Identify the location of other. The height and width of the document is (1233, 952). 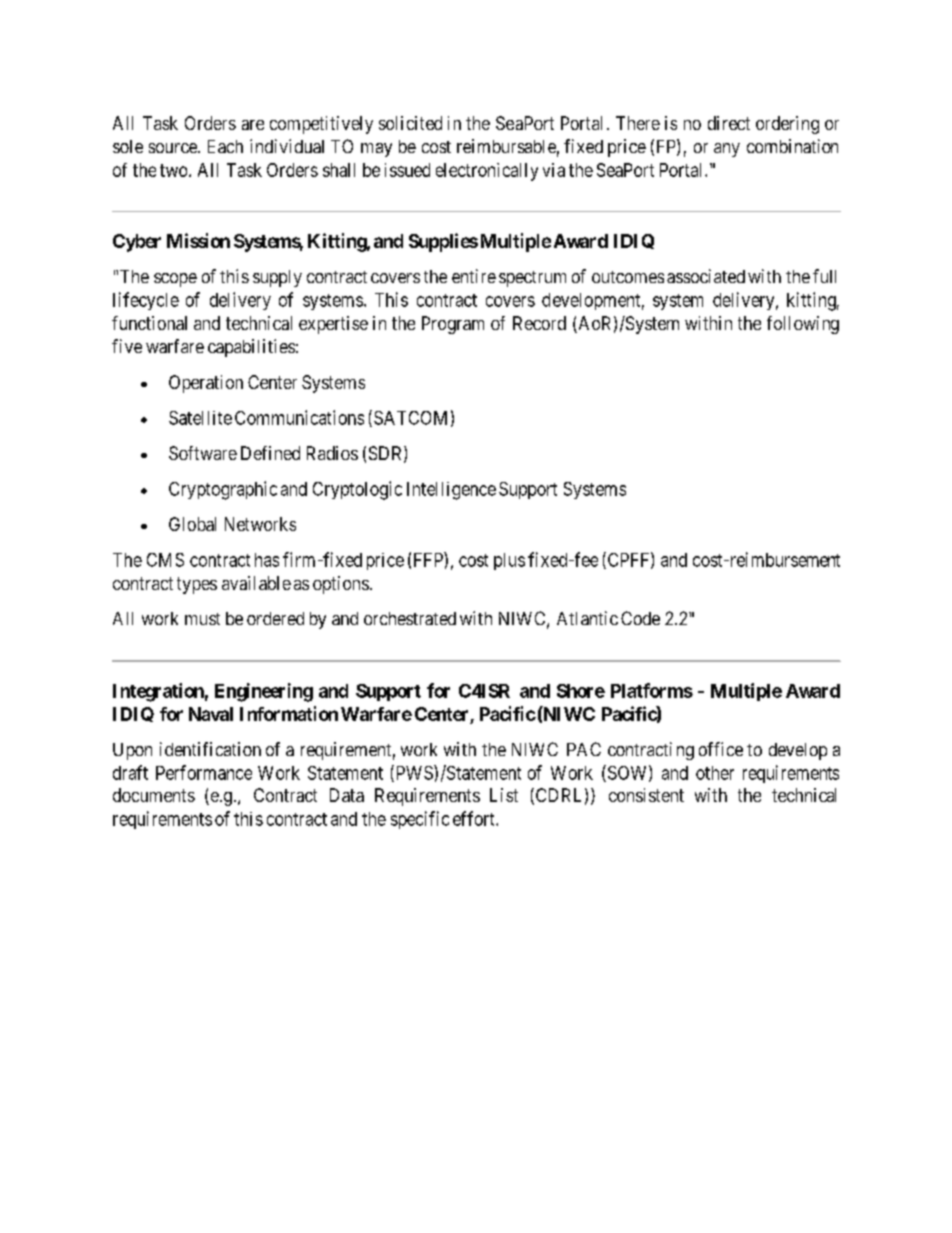
(715, 773).
